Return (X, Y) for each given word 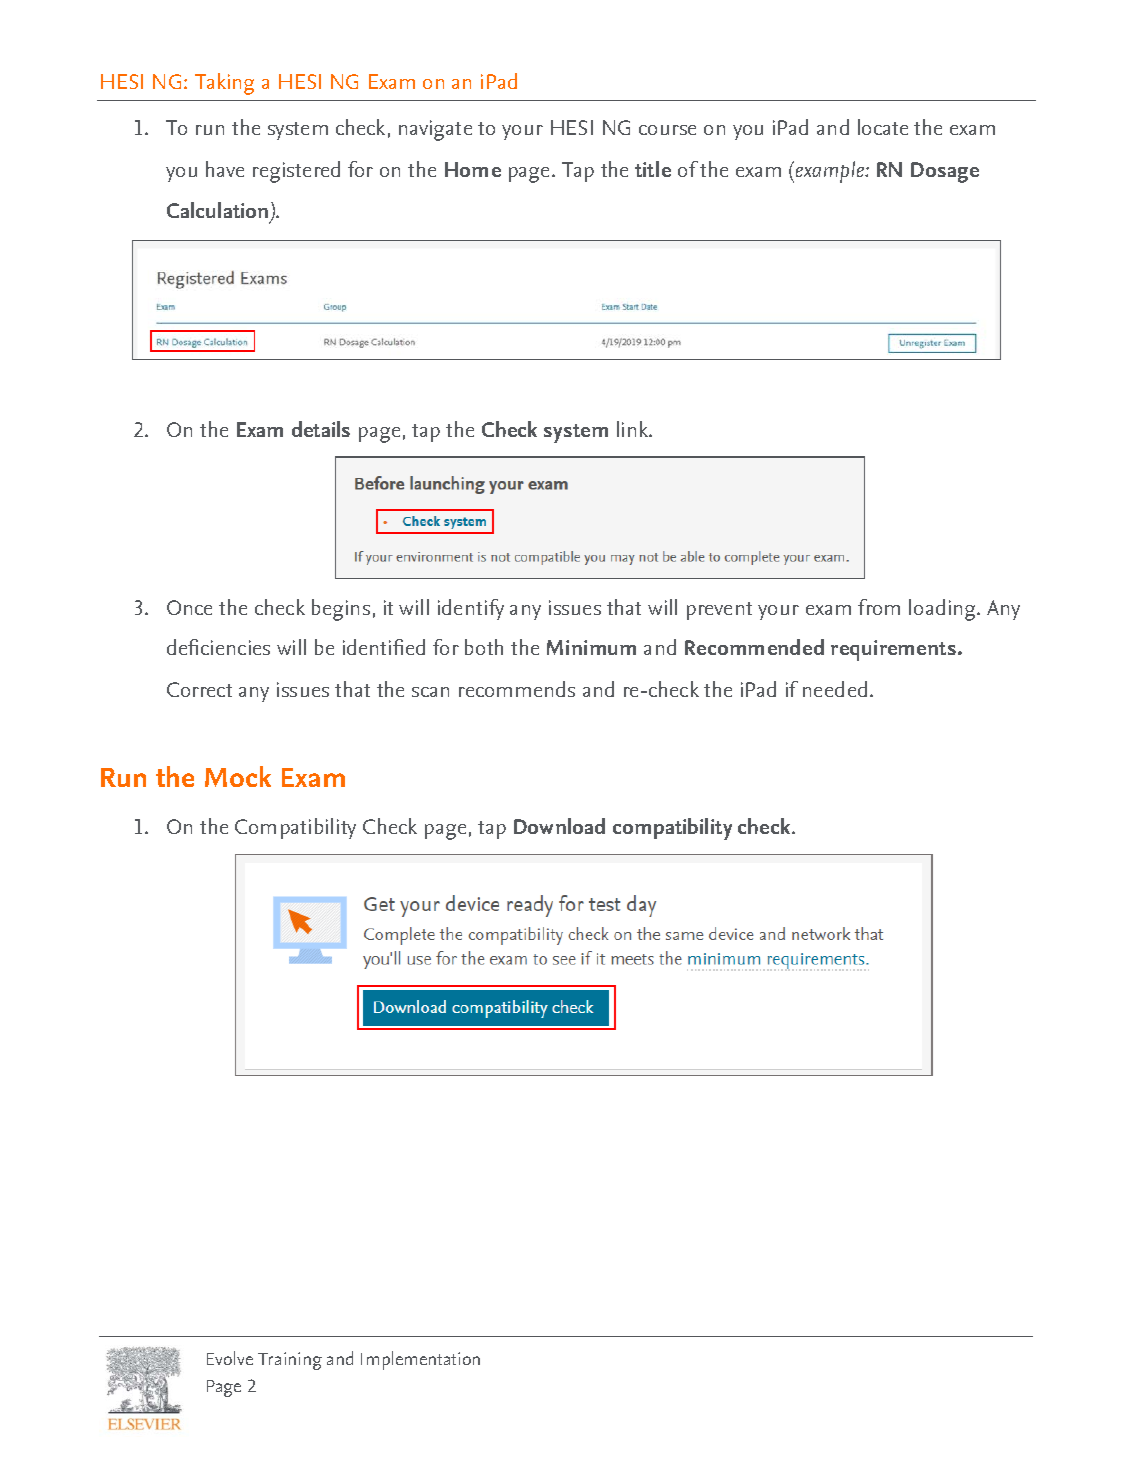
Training (290, 1361)
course (667, 130)
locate (883, 127)
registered (296, 172)
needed (835, 689)
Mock (238, 776)
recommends (517, 689)
